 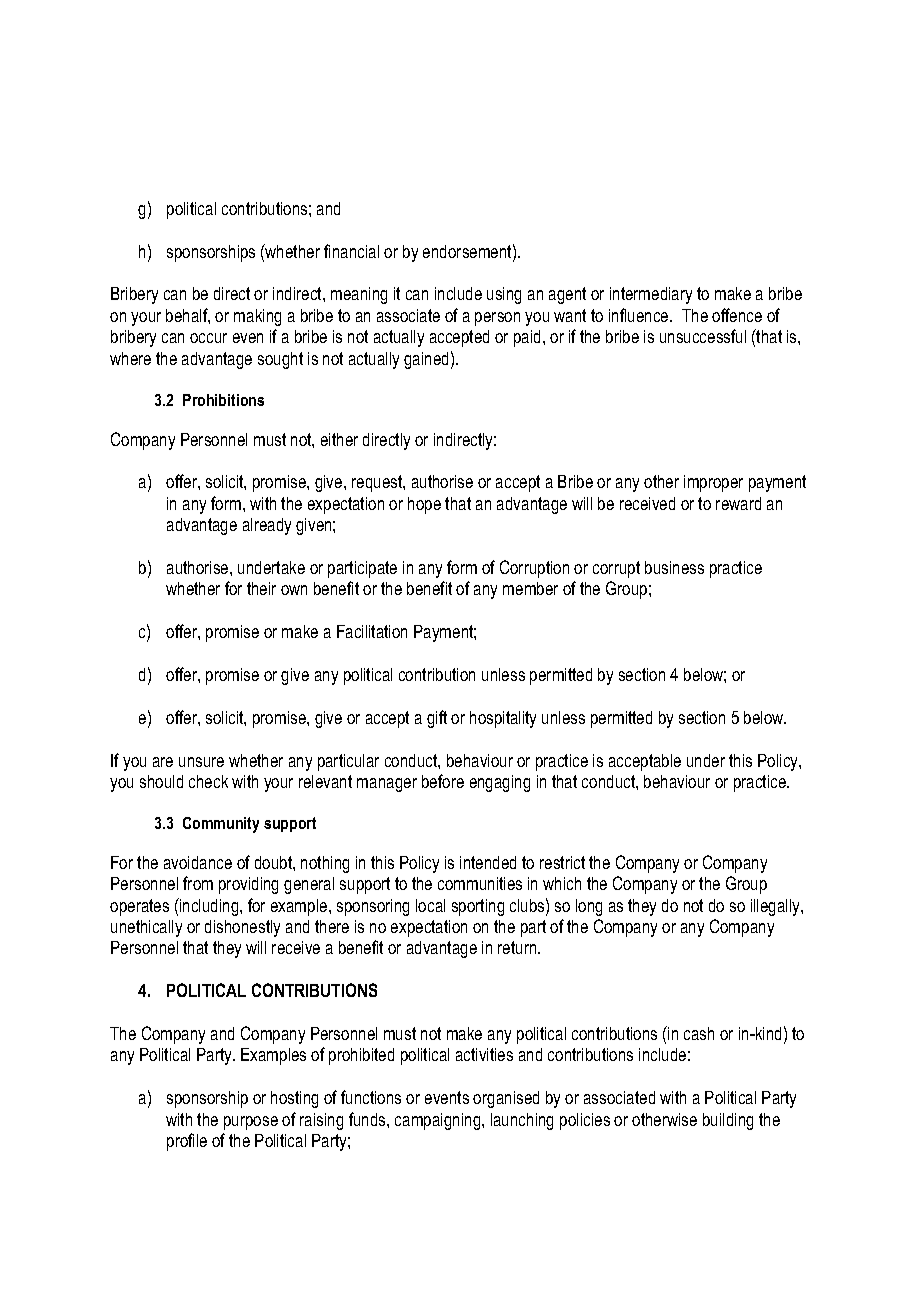 I want to click on restrict, so click(x=562, y=862).
